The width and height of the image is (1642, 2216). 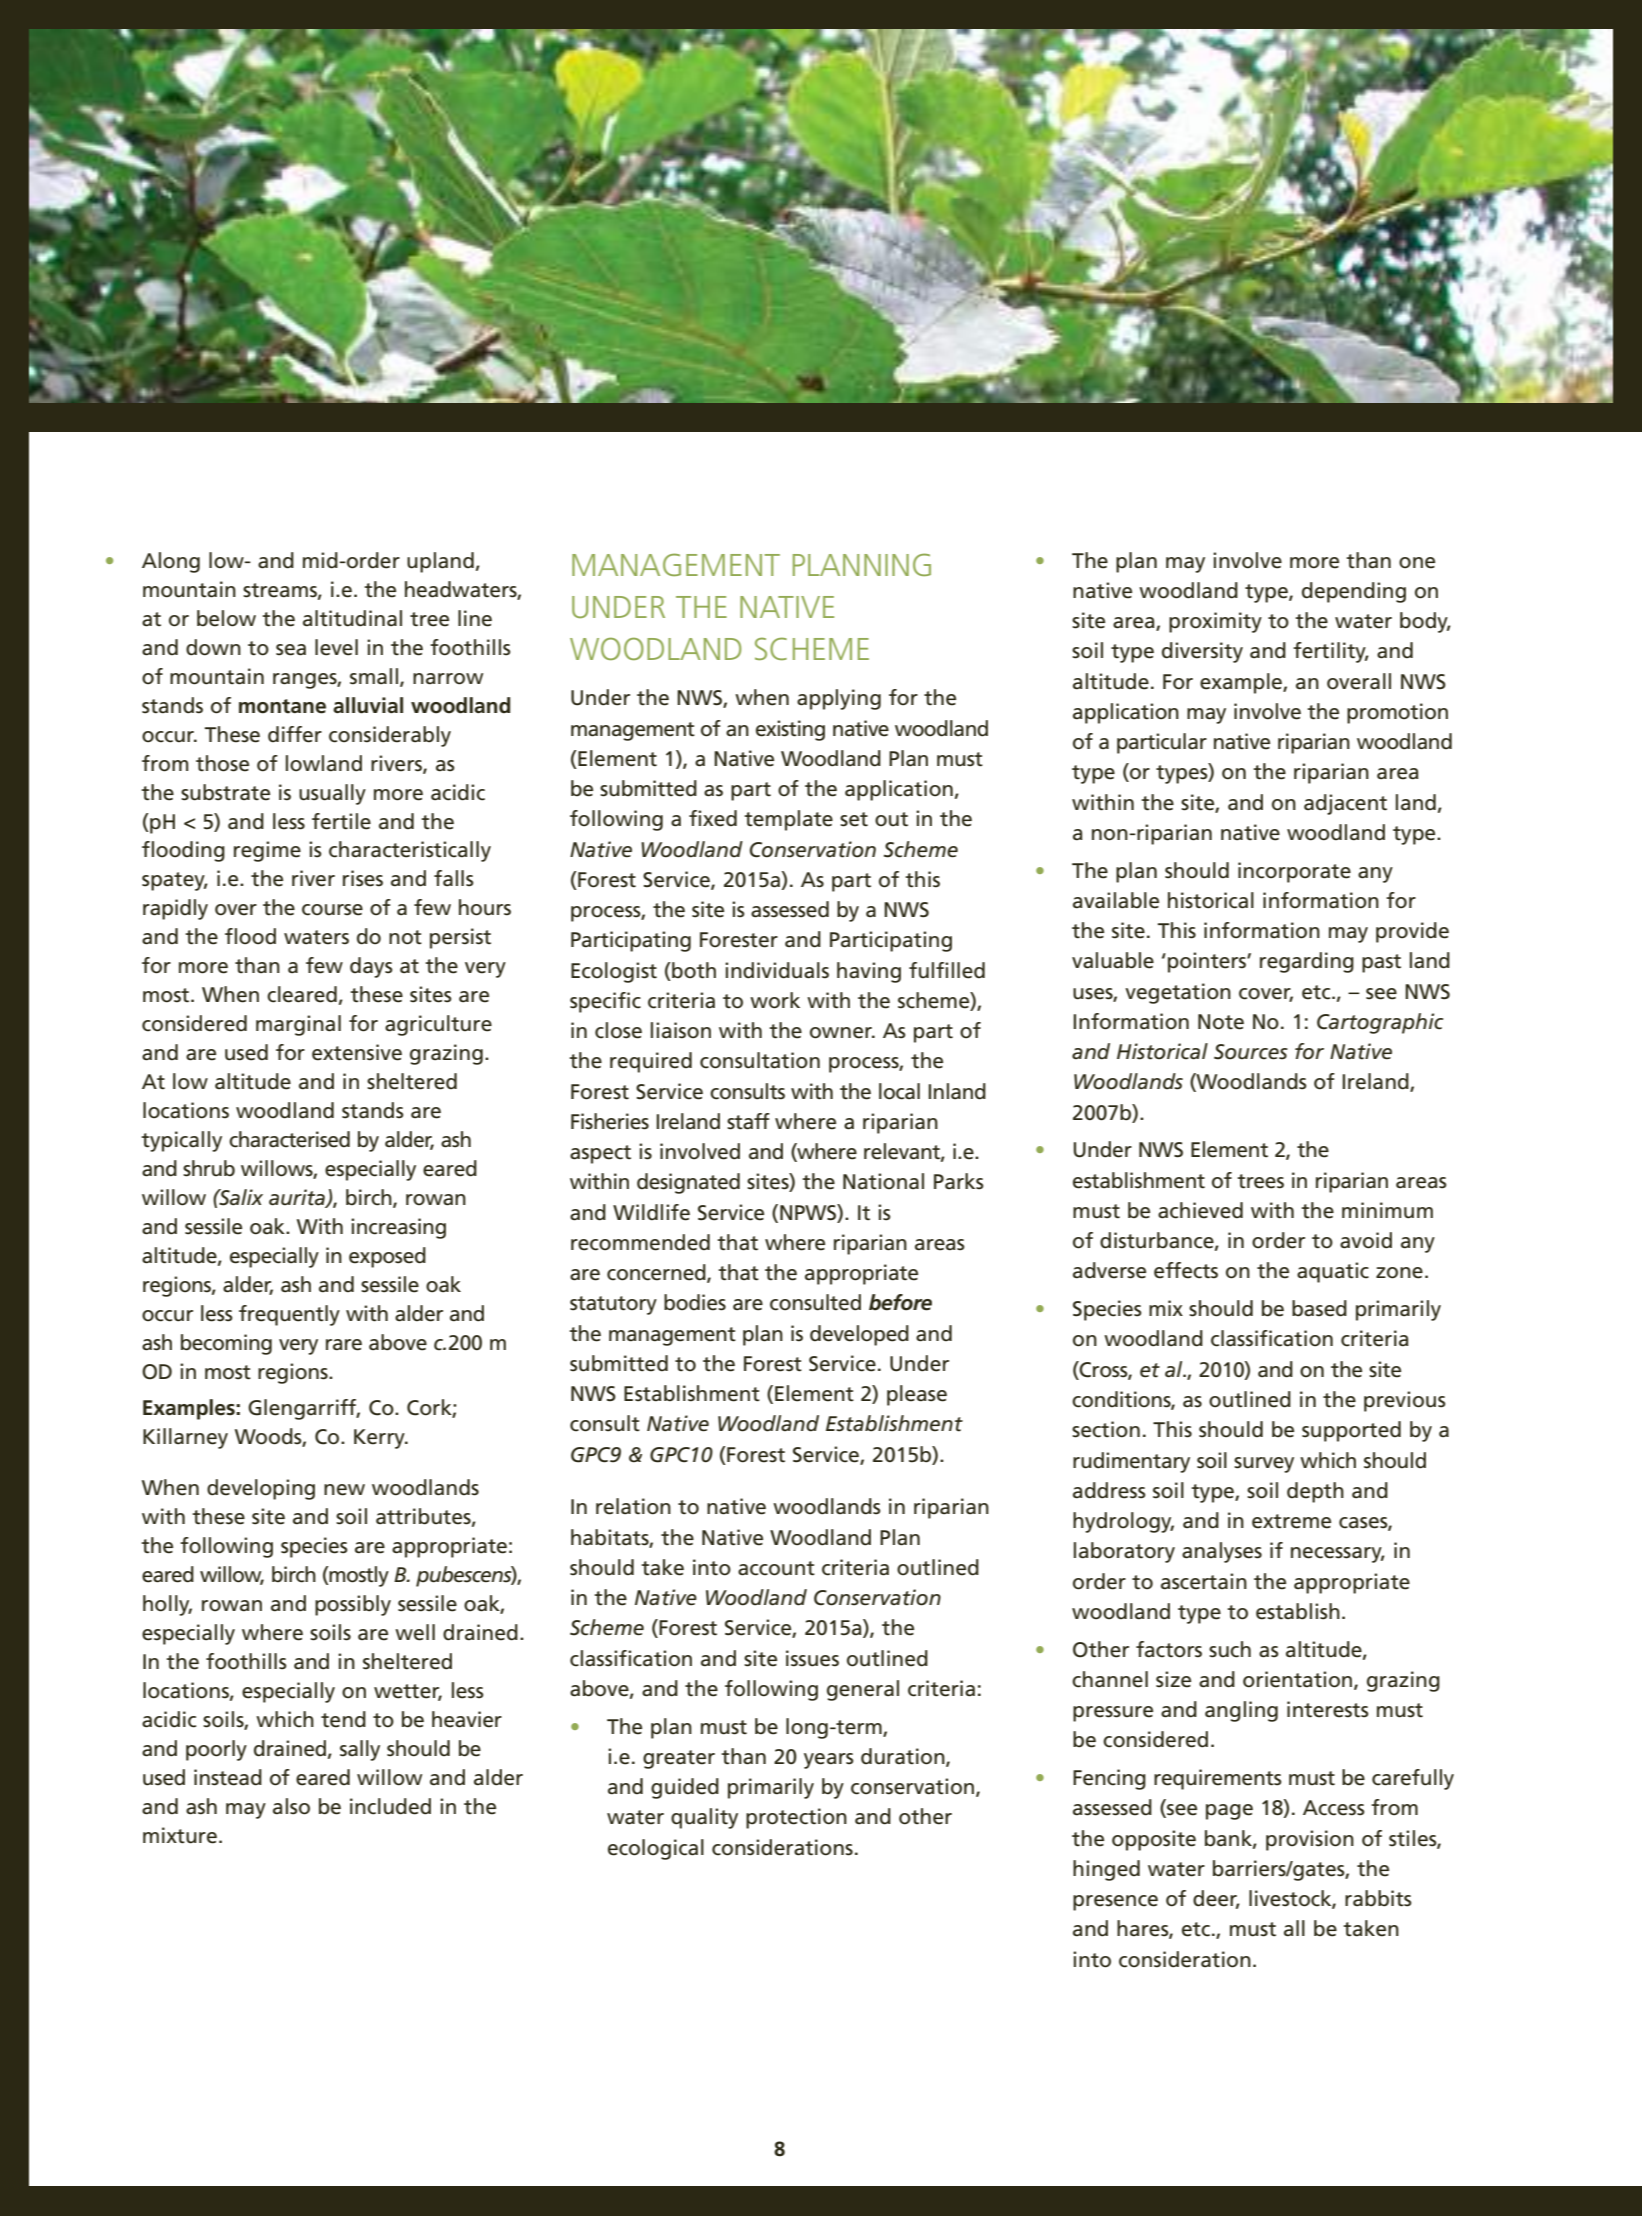 I want to click on Sources, so click(x=1251, y=1052).
